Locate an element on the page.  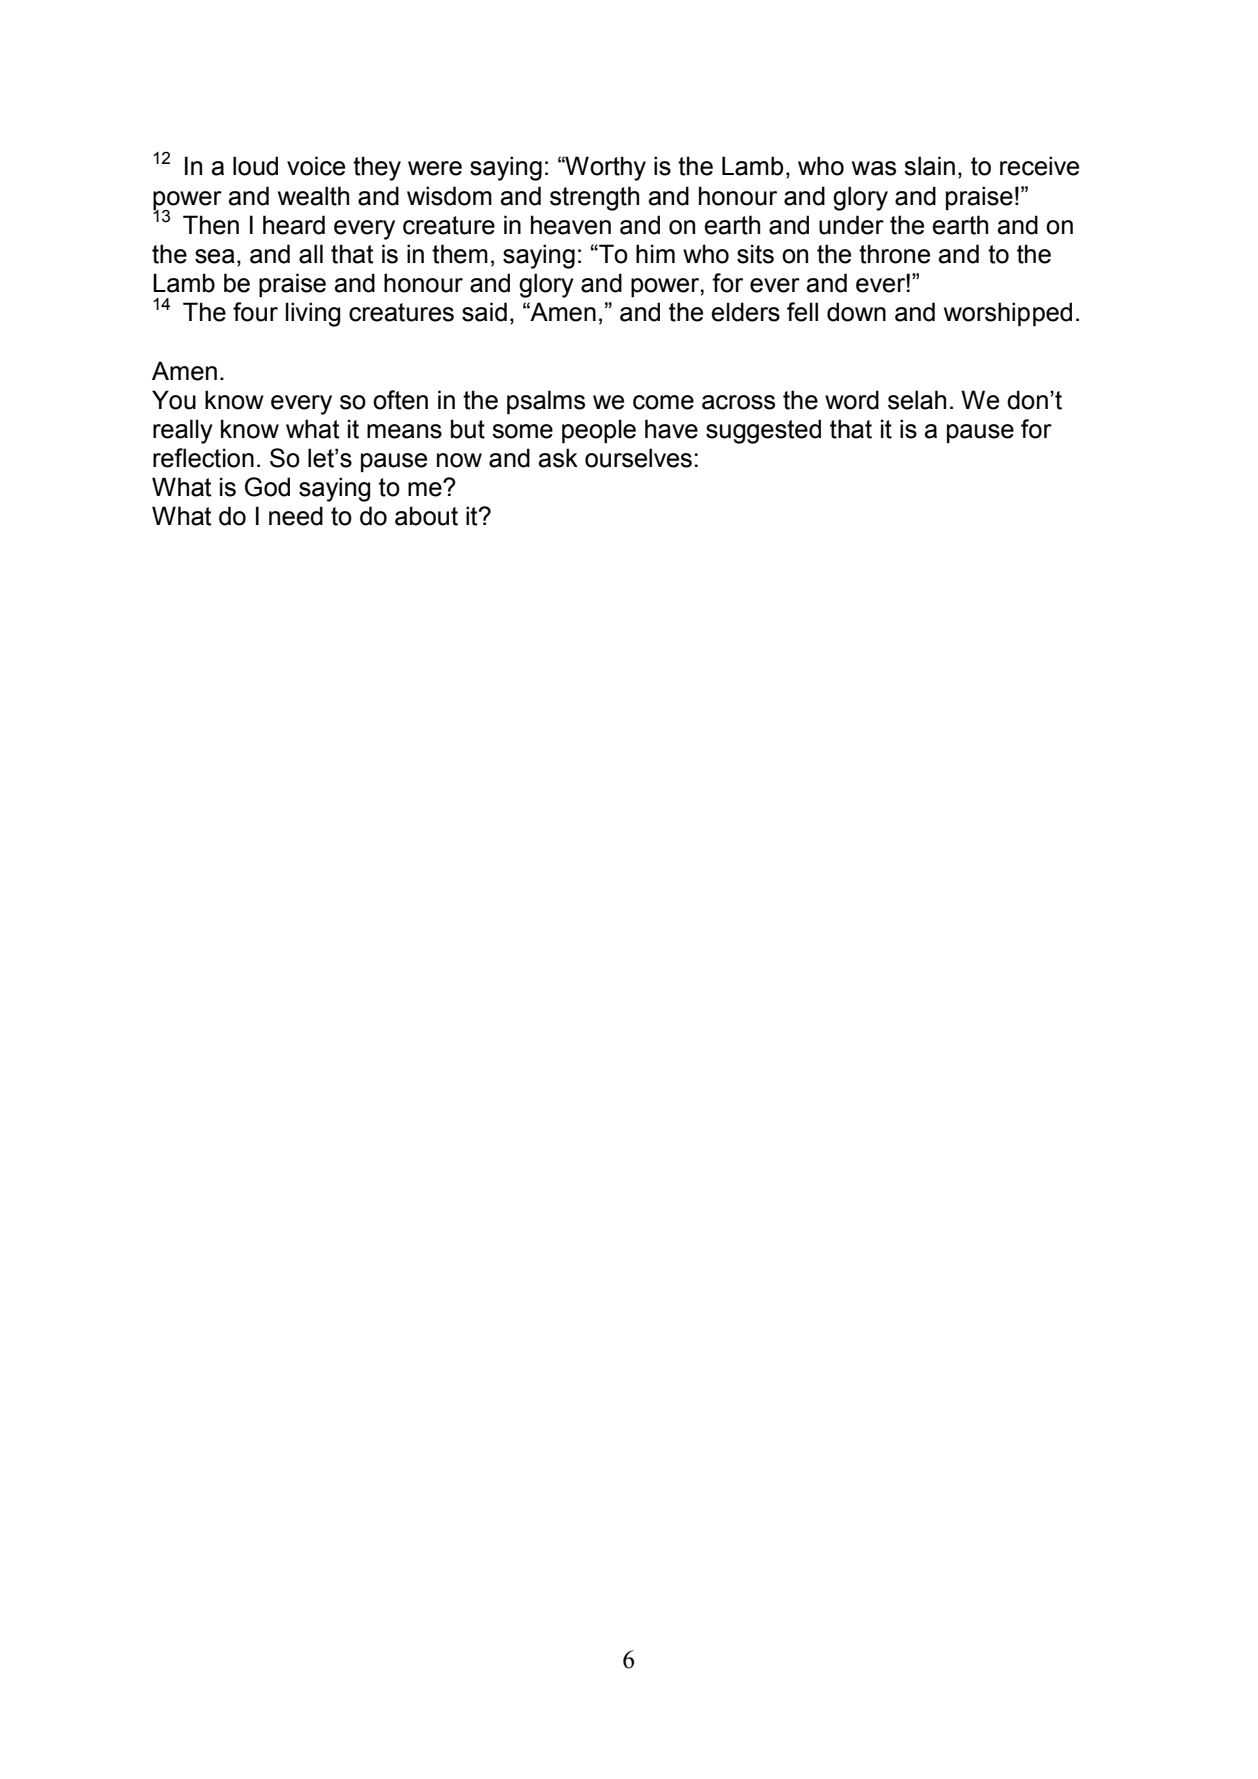
need is located at coordinates (296, 516).
